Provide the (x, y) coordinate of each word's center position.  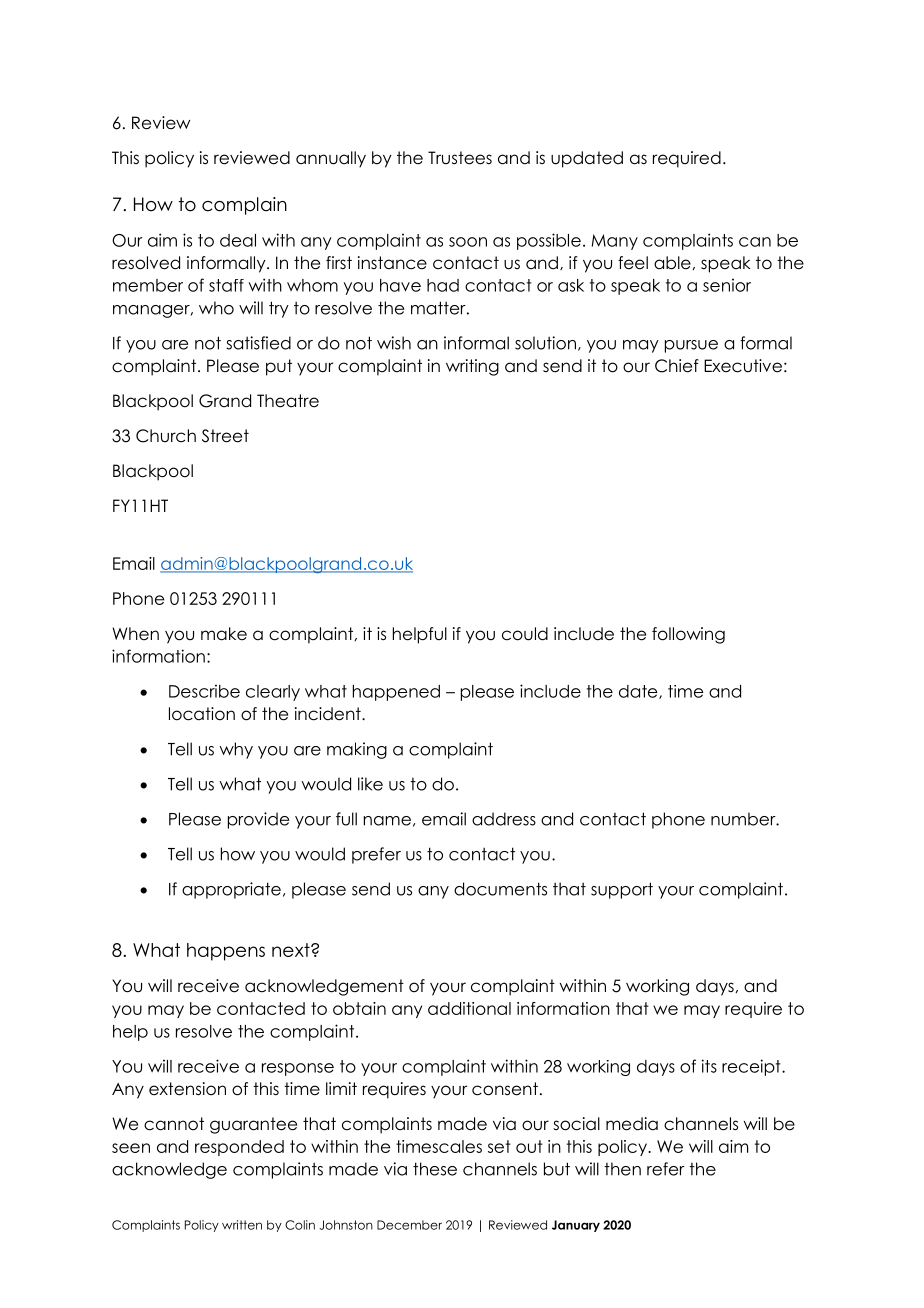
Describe (204, 691)
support (622, 890)
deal (238, 240)
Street (225, 436)
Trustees (460, 158)
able (672, 263)
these (435, 1169)
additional (469, 1008)
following (688, 635)
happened (396, 693)
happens (226, 952)
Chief (677, 366)
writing (472, 367)
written (242, 1225)
